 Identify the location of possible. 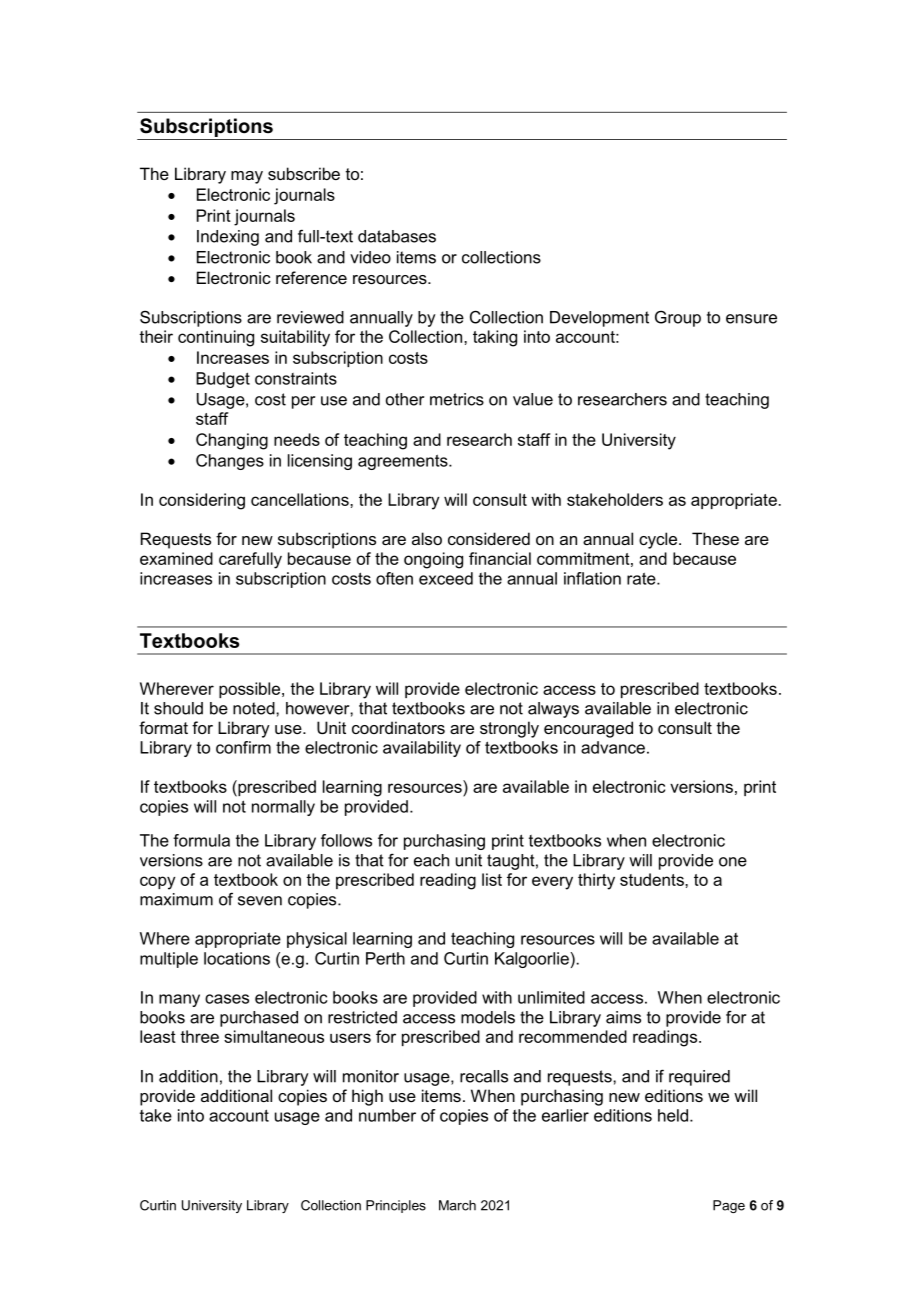
(251, 690).
